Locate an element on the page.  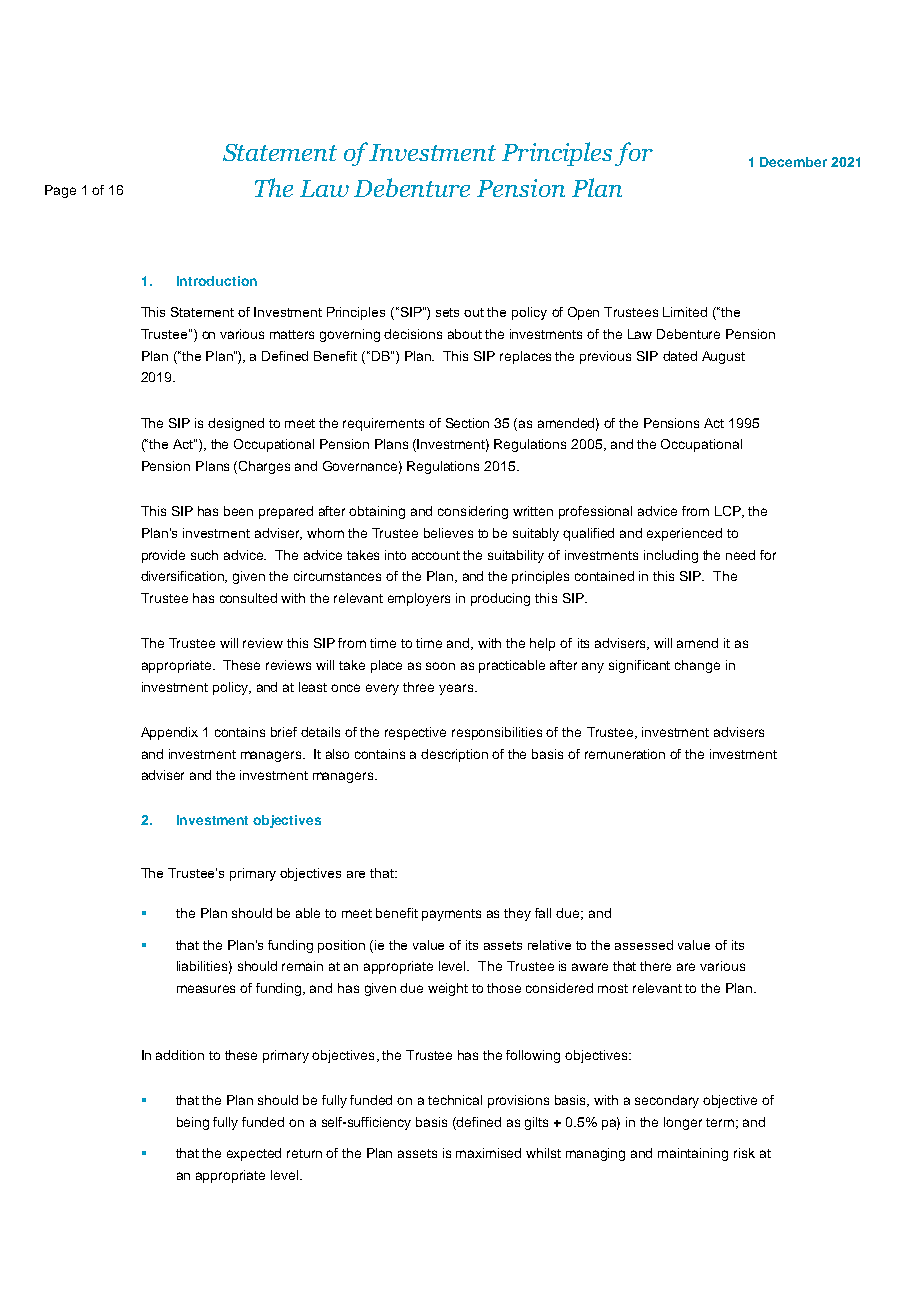
Page is located at coordinates (60, 191).
